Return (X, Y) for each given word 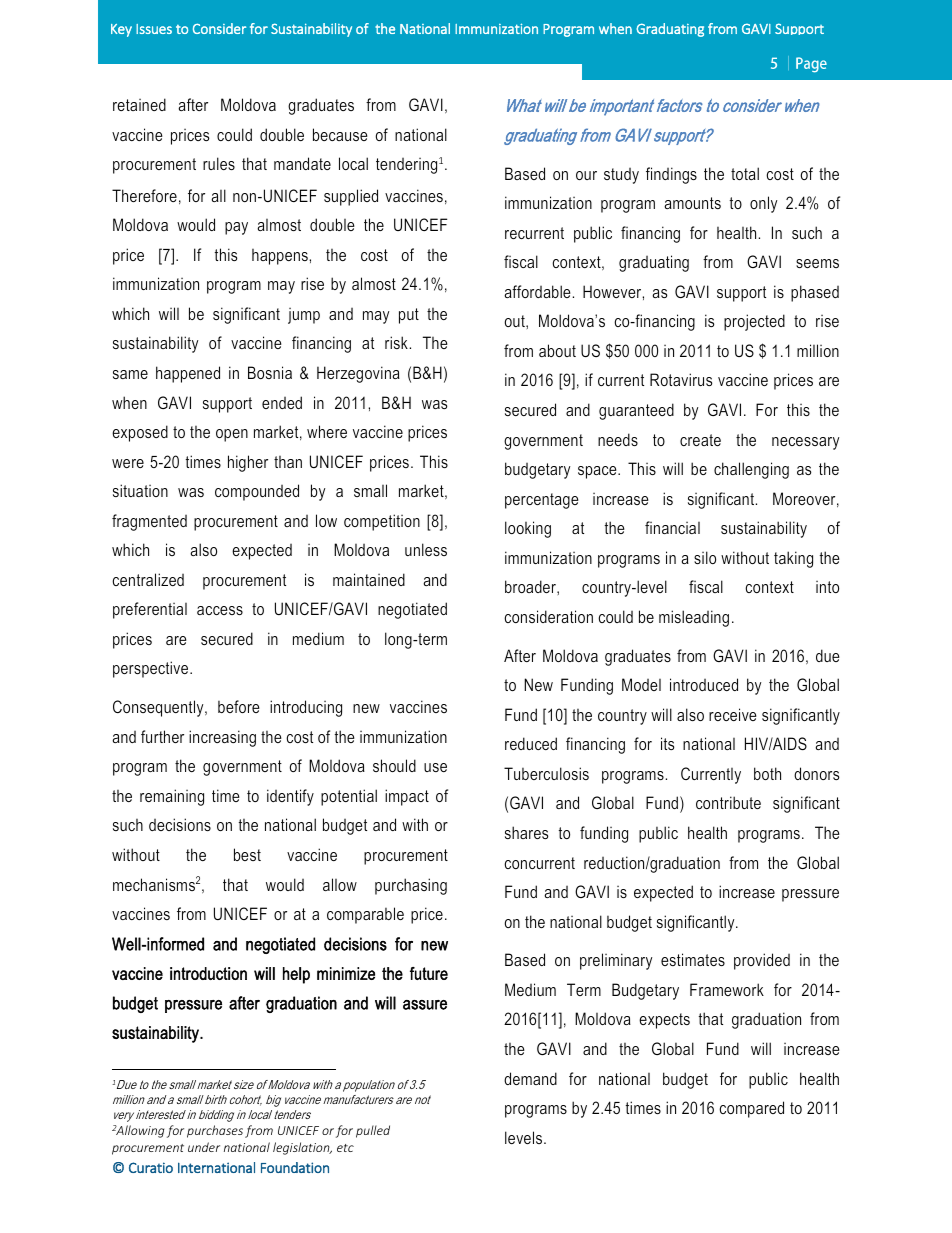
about (557, 350)
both (767, 773)
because (340, 134)
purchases (215, 1131)
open (232, 435)
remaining (172, 797)
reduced (531, 743)
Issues (154, 29)
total (745, 173)
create (700, 440)
